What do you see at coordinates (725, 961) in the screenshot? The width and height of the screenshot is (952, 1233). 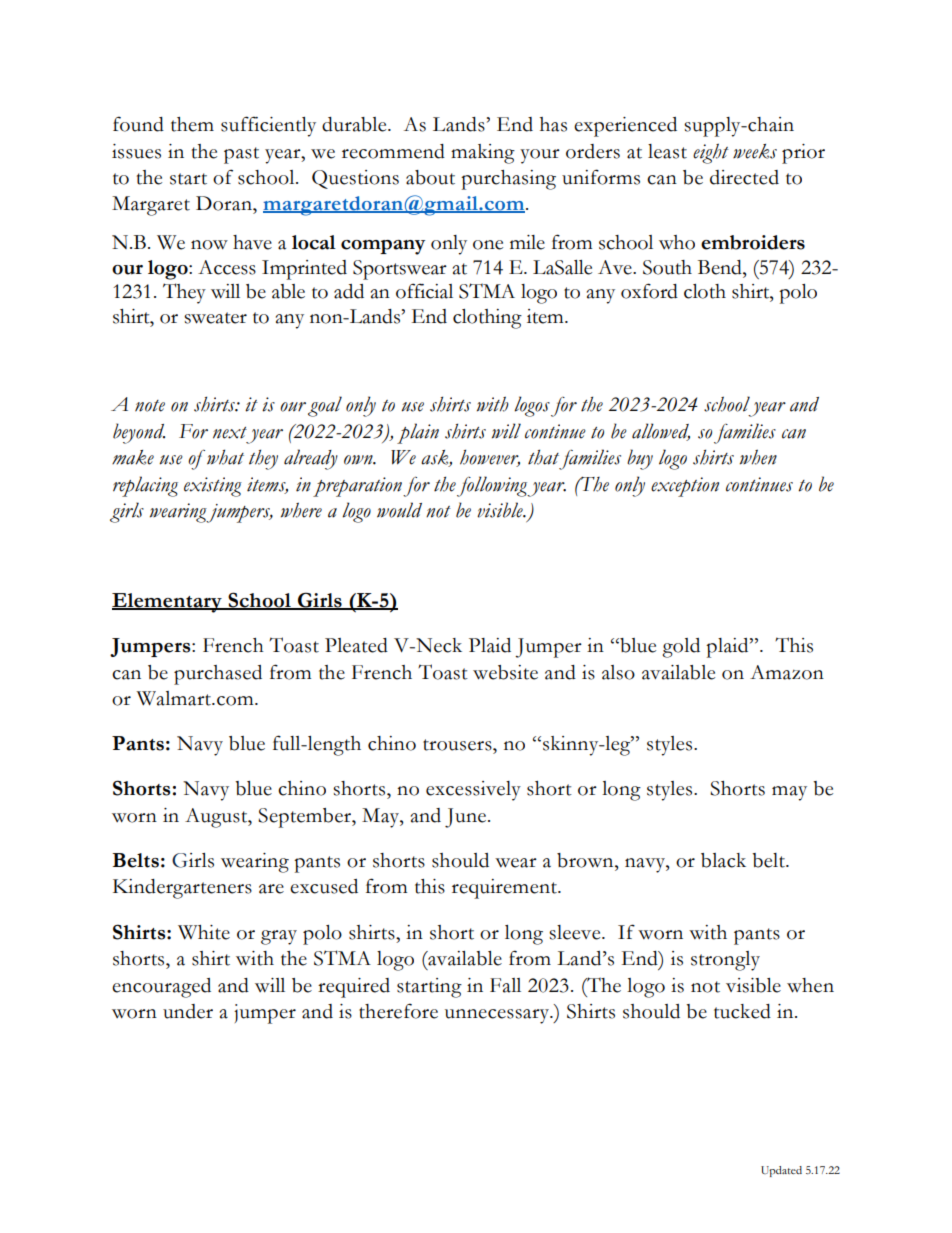 I see `strongly` at bounding box center [725, 961].
